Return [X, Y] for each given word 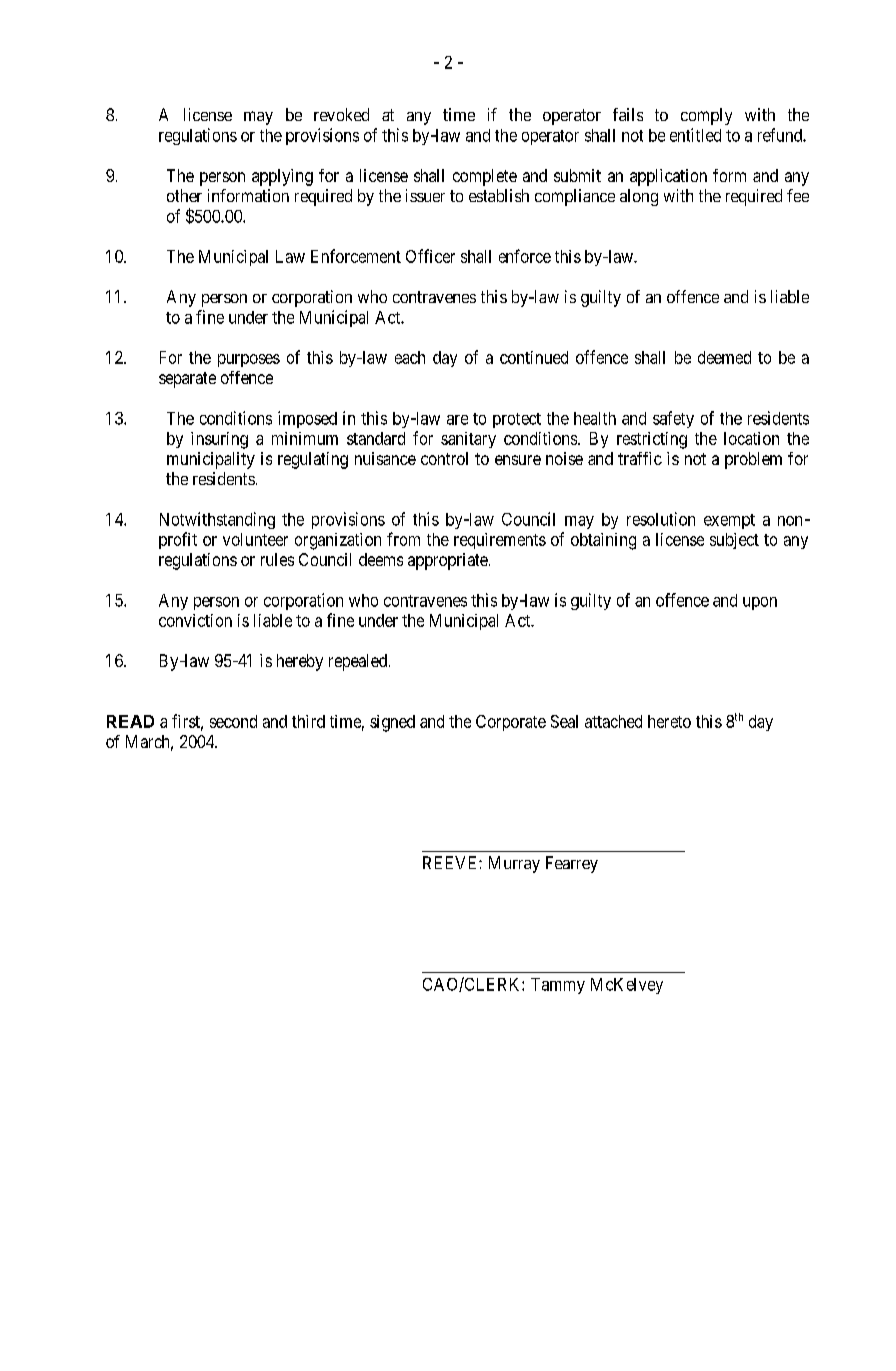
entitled [695, 135]
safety [673, 419]
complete [485, 177]
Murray [514, 864]
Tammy [558, 986]
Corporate [511, 723]
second [233, 721]
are [457, 420]
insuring [219, 440]
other [184, 195]
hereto [669, 721]
